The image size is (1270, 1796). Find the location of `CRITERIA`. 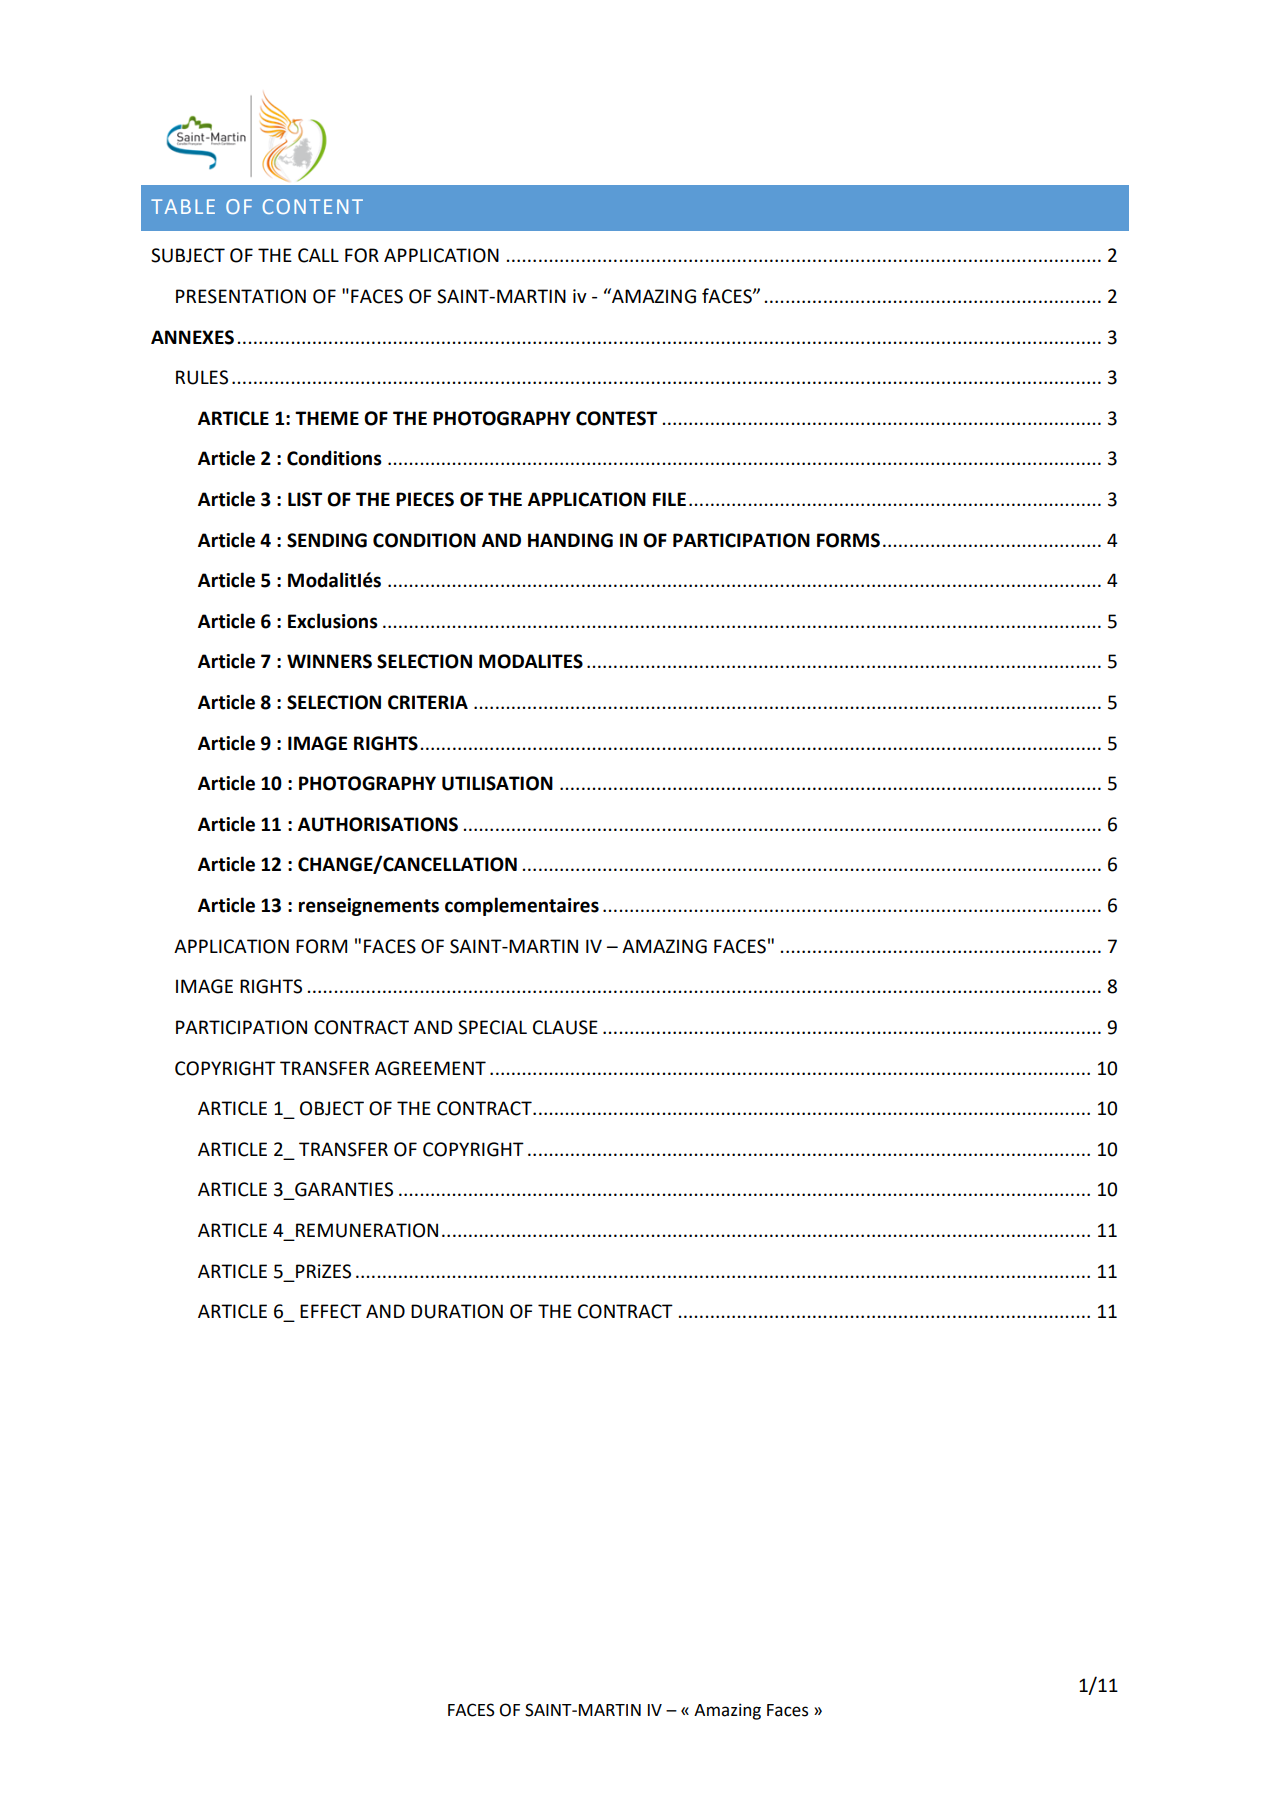

CRITERIA is located at coordinates (428, 702).
